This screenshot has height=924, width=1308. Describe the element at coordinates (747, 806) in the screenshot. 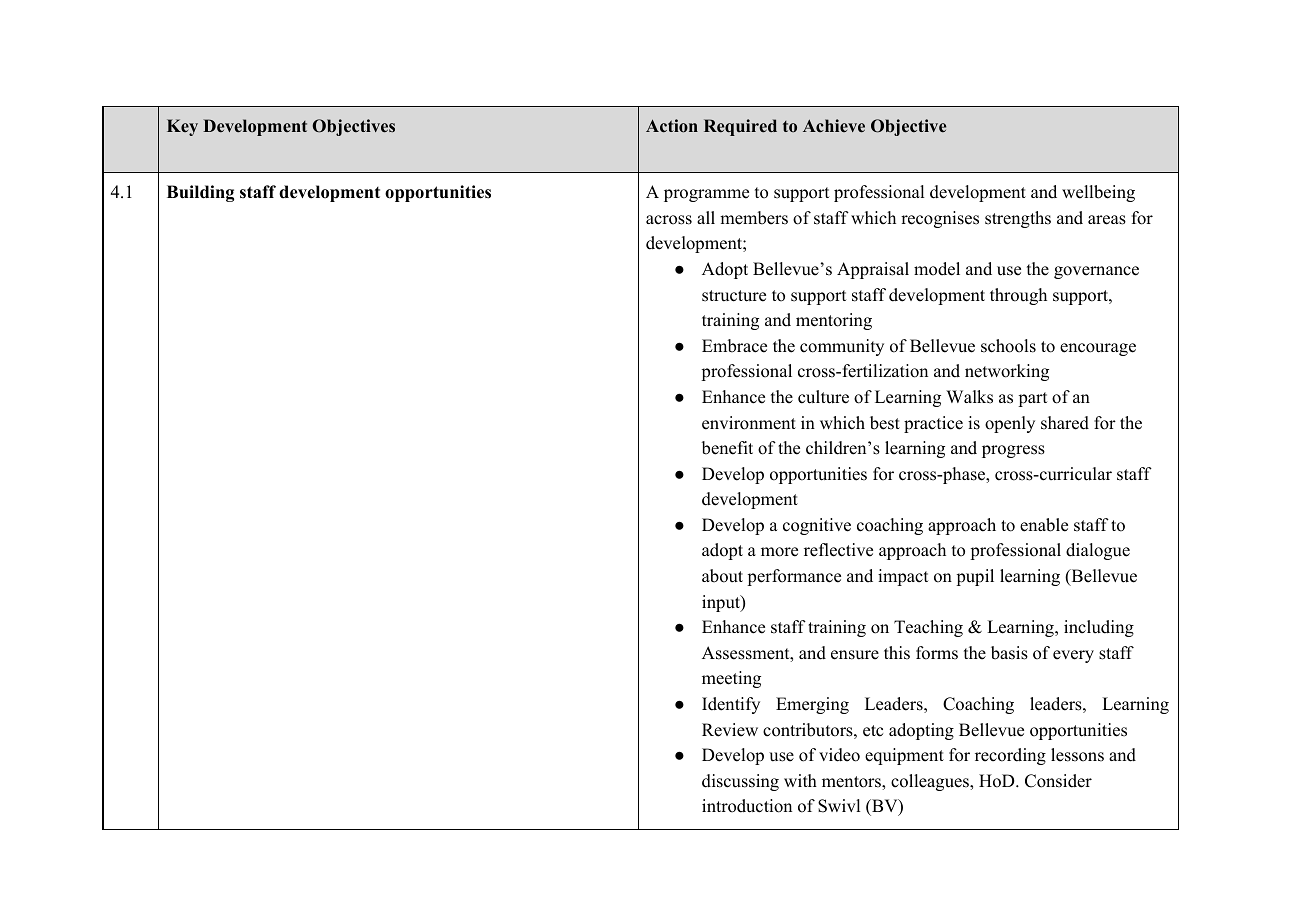

I see `introduction` at that location.
